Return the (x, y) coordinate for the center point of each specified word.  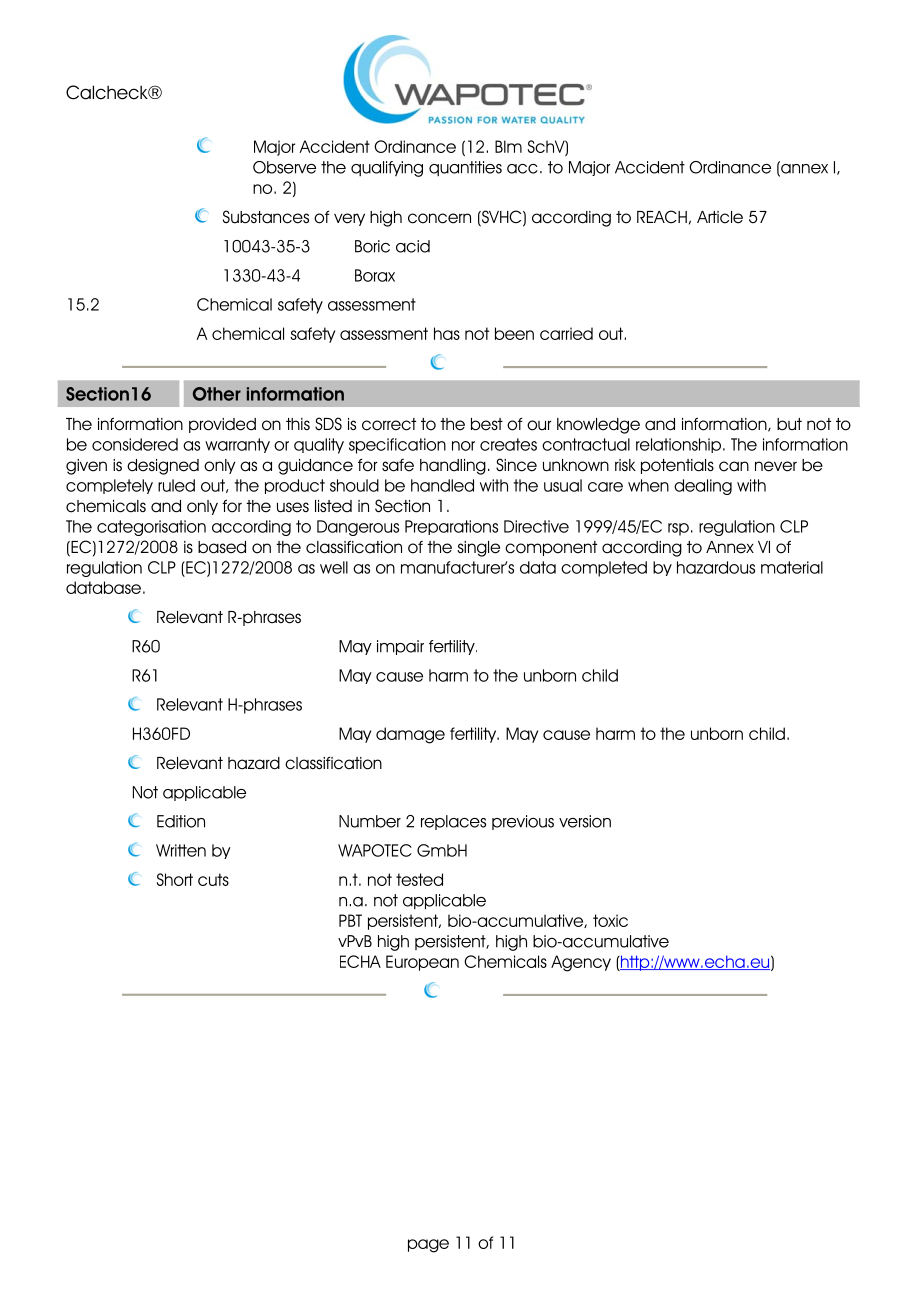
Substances (266, 217)
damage (410, 735)
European (422, 963)
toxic (610, 920)
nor (463, 446)
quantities (465, 168)
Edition (181, 821)
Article (720, 217)
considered (135, 444)
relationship (678, 445)
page (428, 1246)
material (792, 567)
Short (175, 879)
